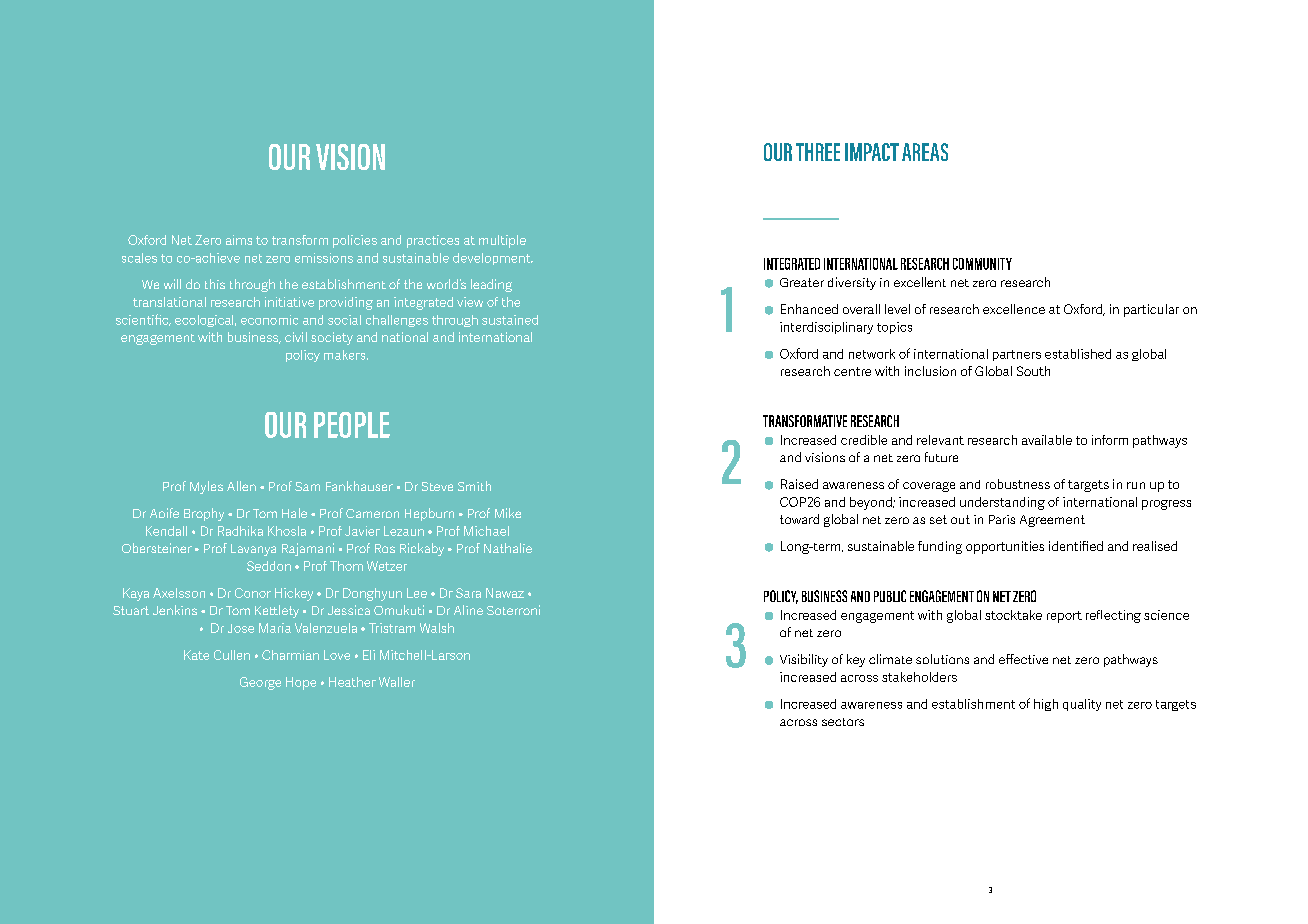  Describe the element at coordinates (239, 240) in the screenshot. I see `aims` at that location.
